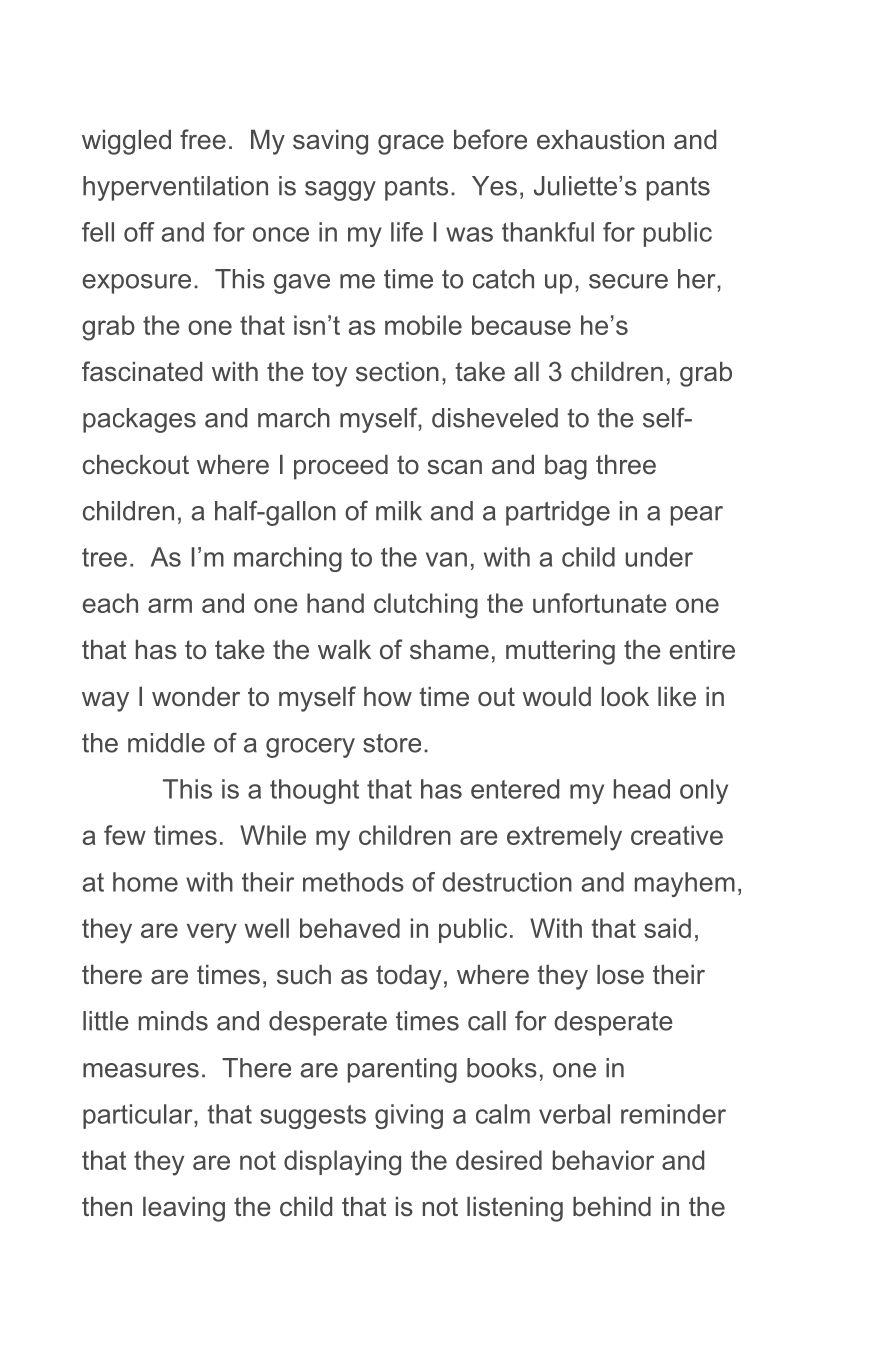  What do you see at coordinates (212, 933) in the page?
I see `very` at bounding box center [212, 933].
